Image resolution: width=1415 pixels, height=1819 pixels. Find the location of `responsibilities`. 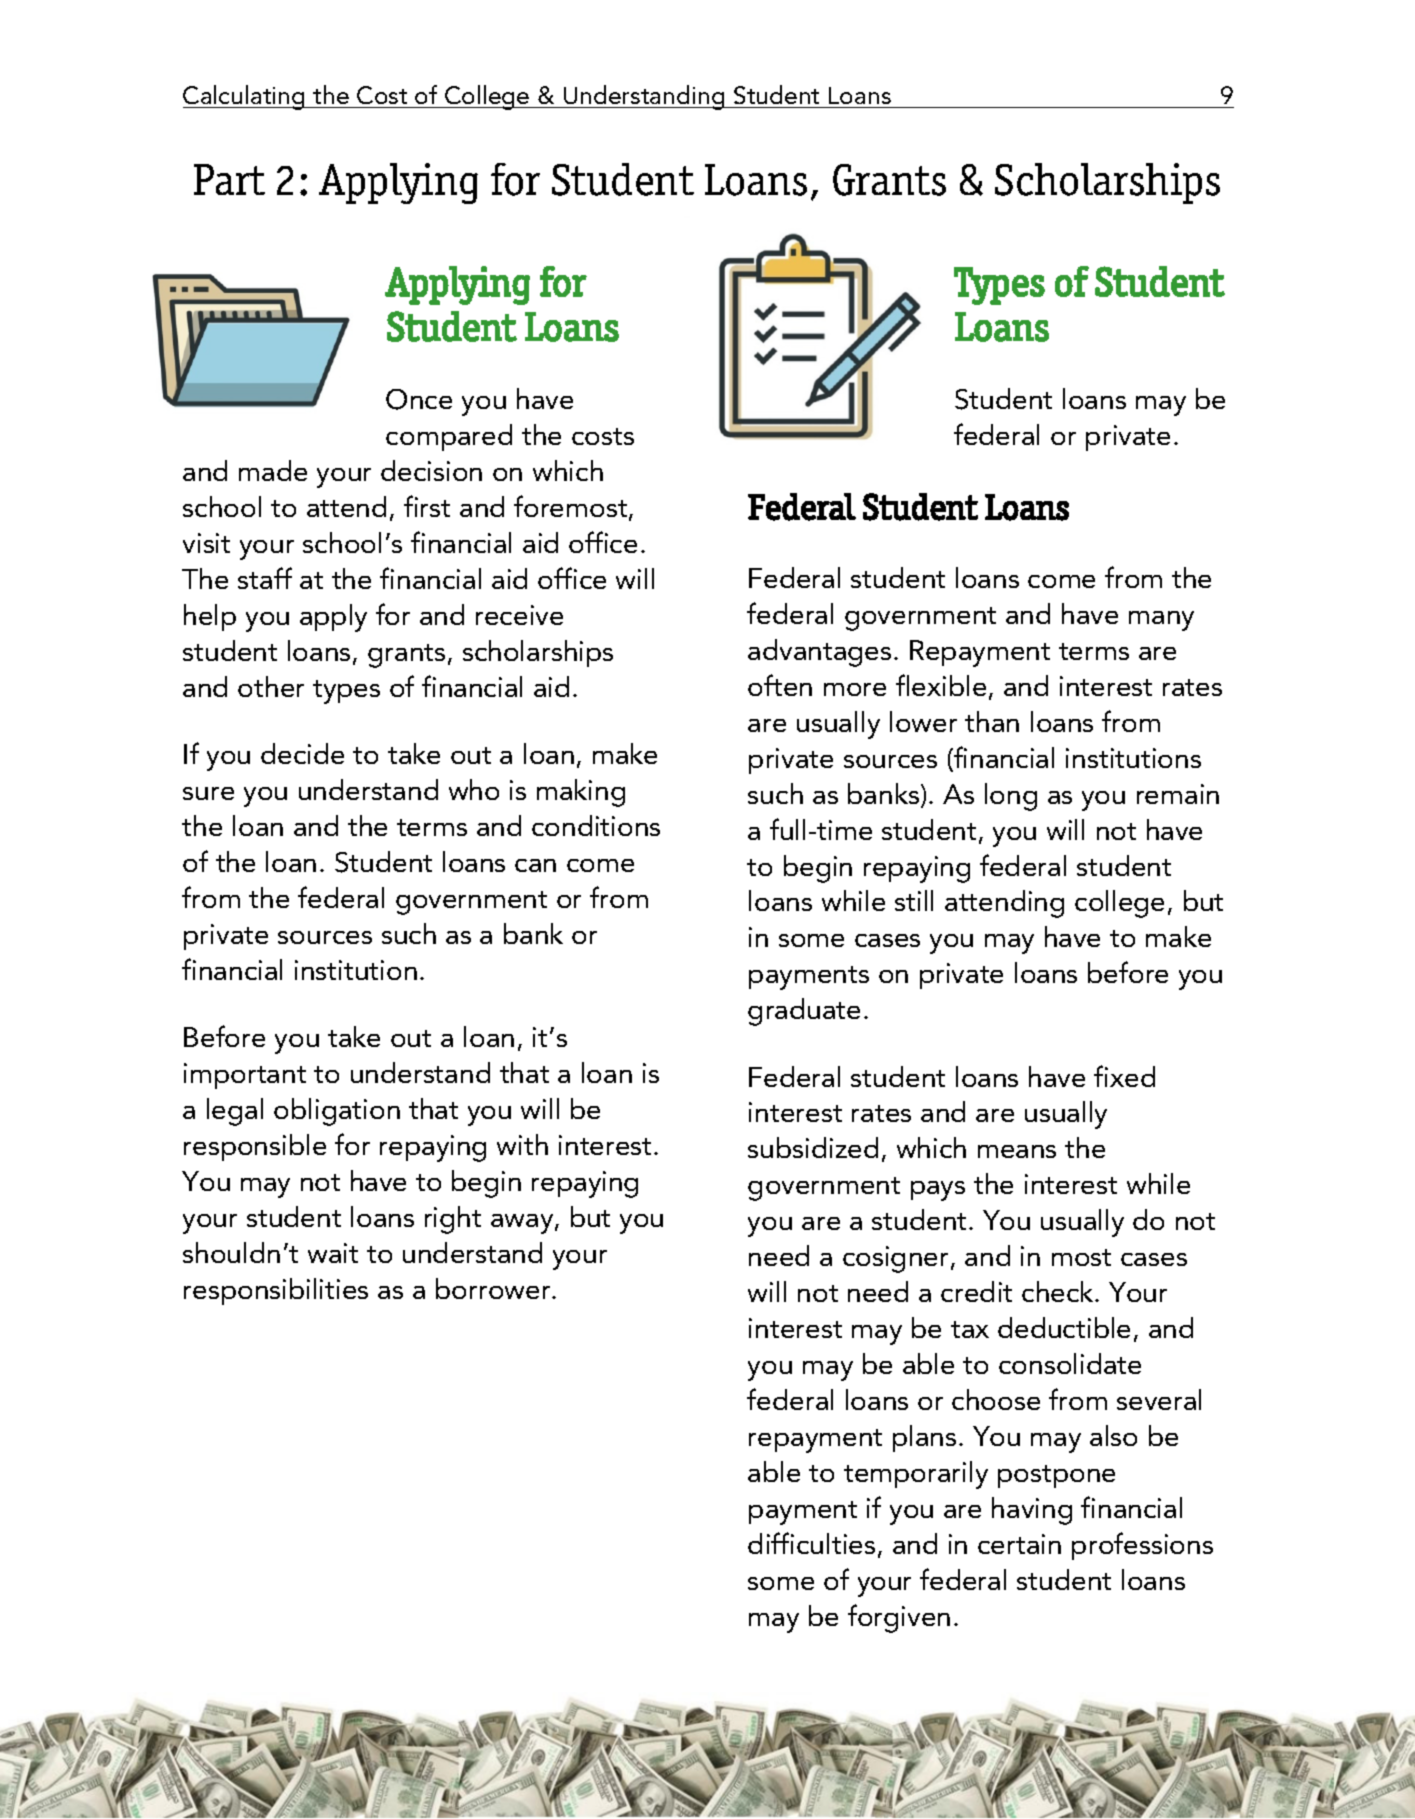

responsibilities is located at coordinates (276, 1291).
